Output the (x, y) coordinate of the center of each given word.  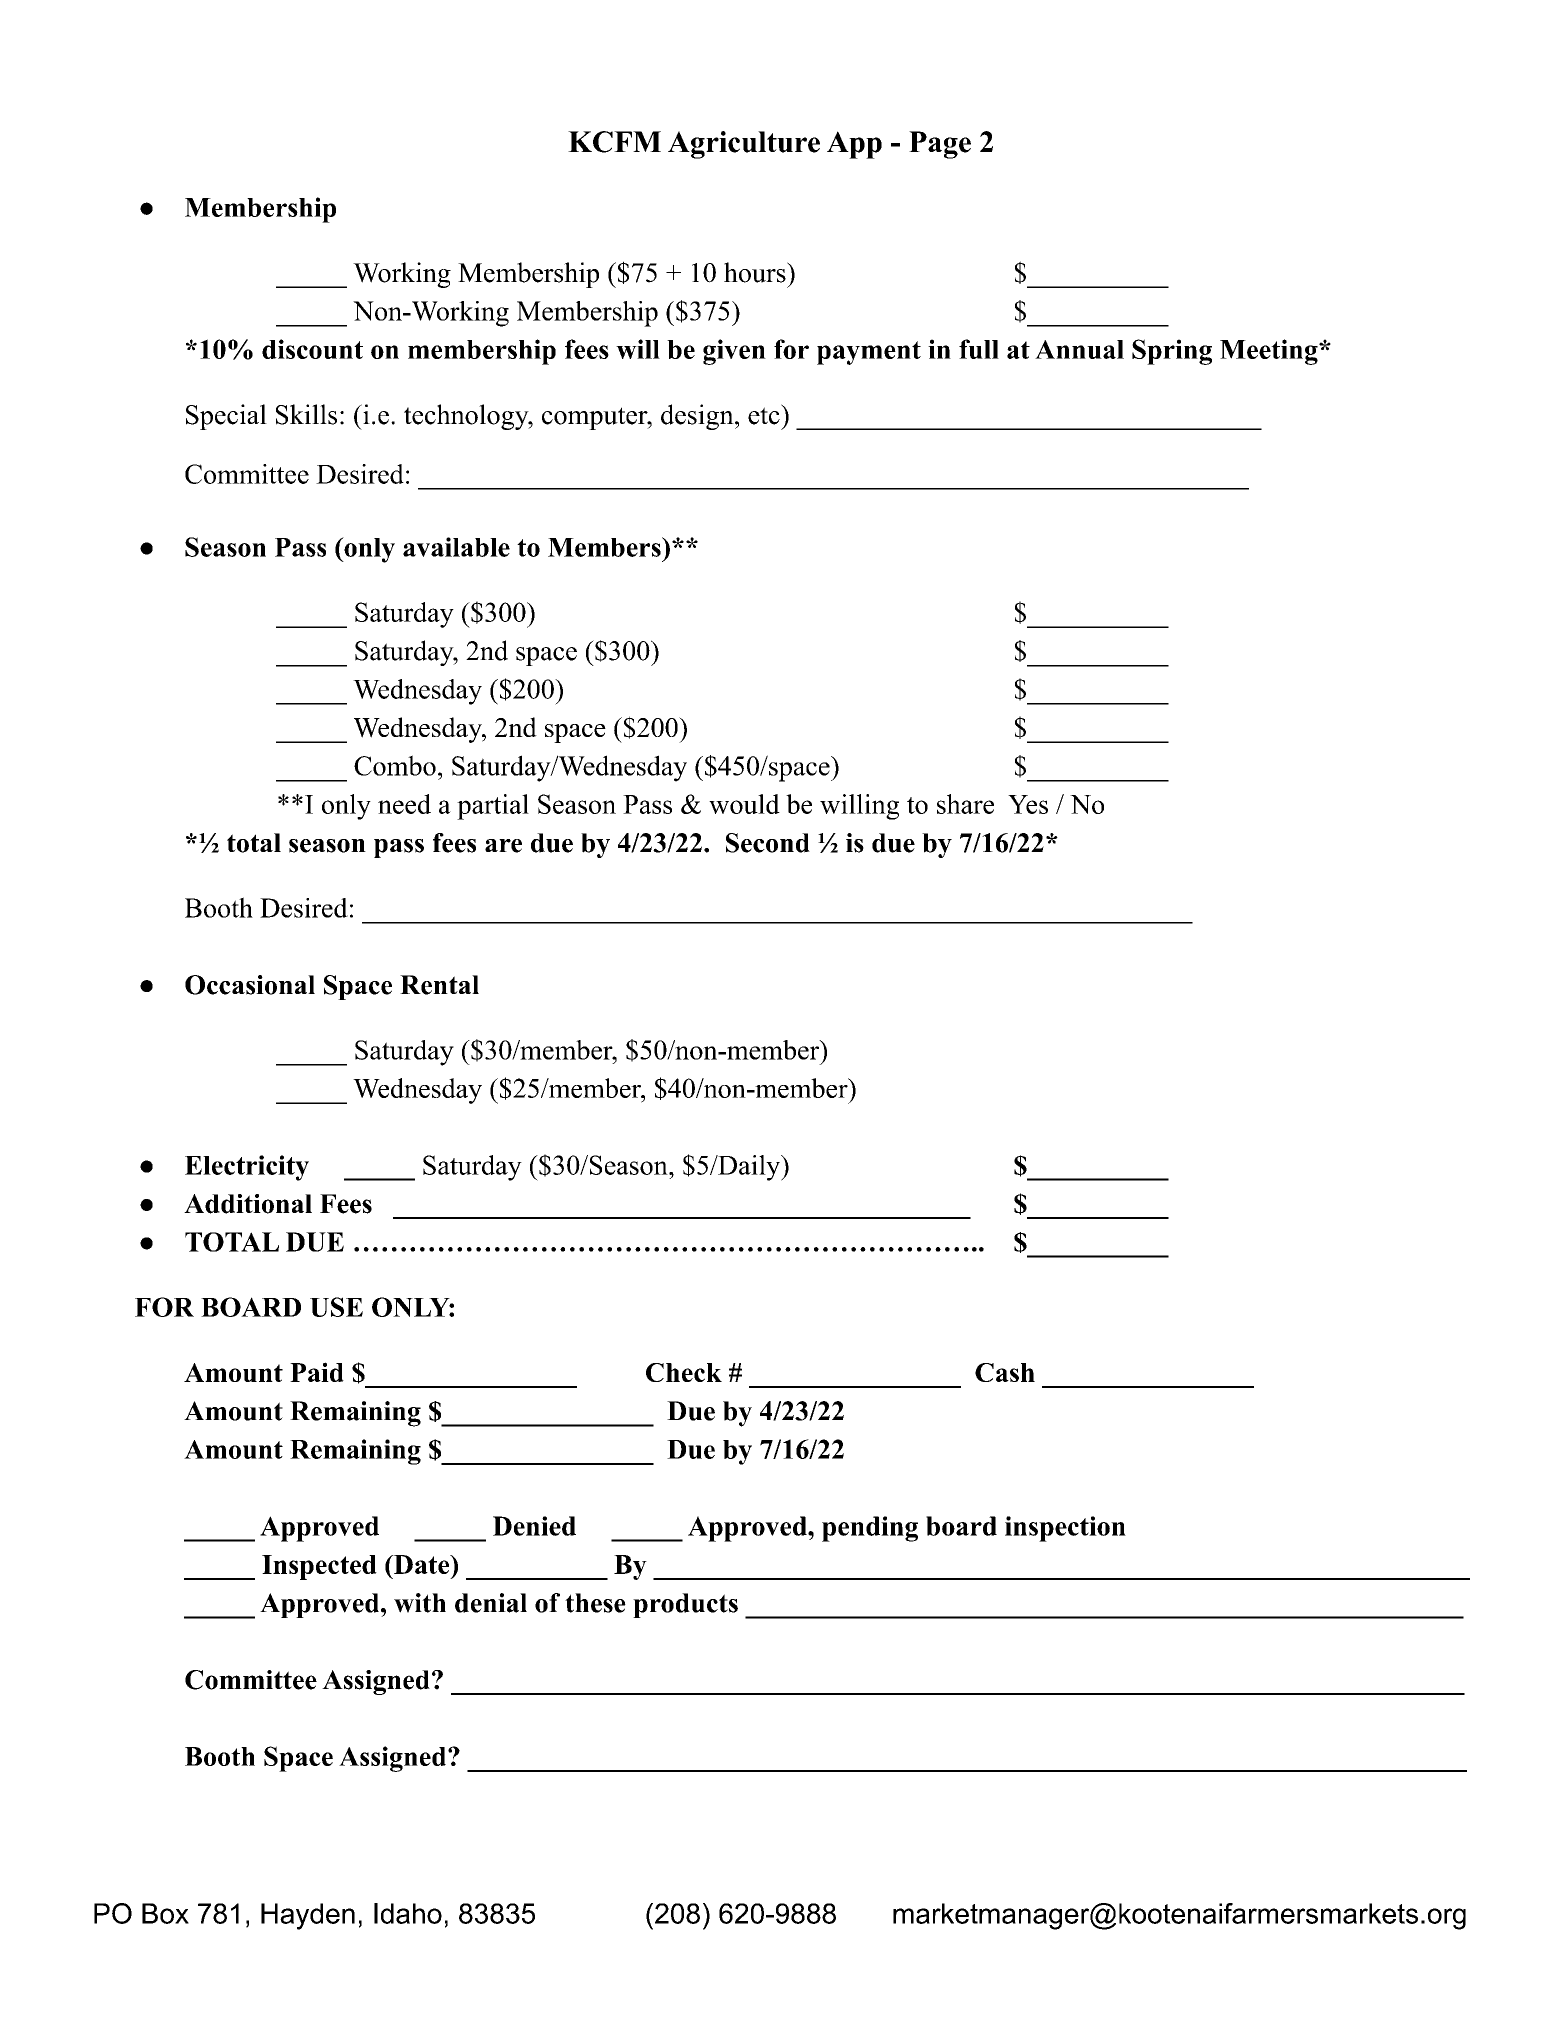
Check (684, 1372)
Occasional (250, 985)
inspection (1065, 1529)
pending (870, 1529)
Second (768, 843)
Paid (317, 1372)
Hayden (308, 1916)
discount (312, 349)
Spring (1172, 352)
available (456, 547)
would (744, 804)
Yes (1028, 804)
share (965, 804)
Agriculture (744, 145)
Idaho (408, 1913)
